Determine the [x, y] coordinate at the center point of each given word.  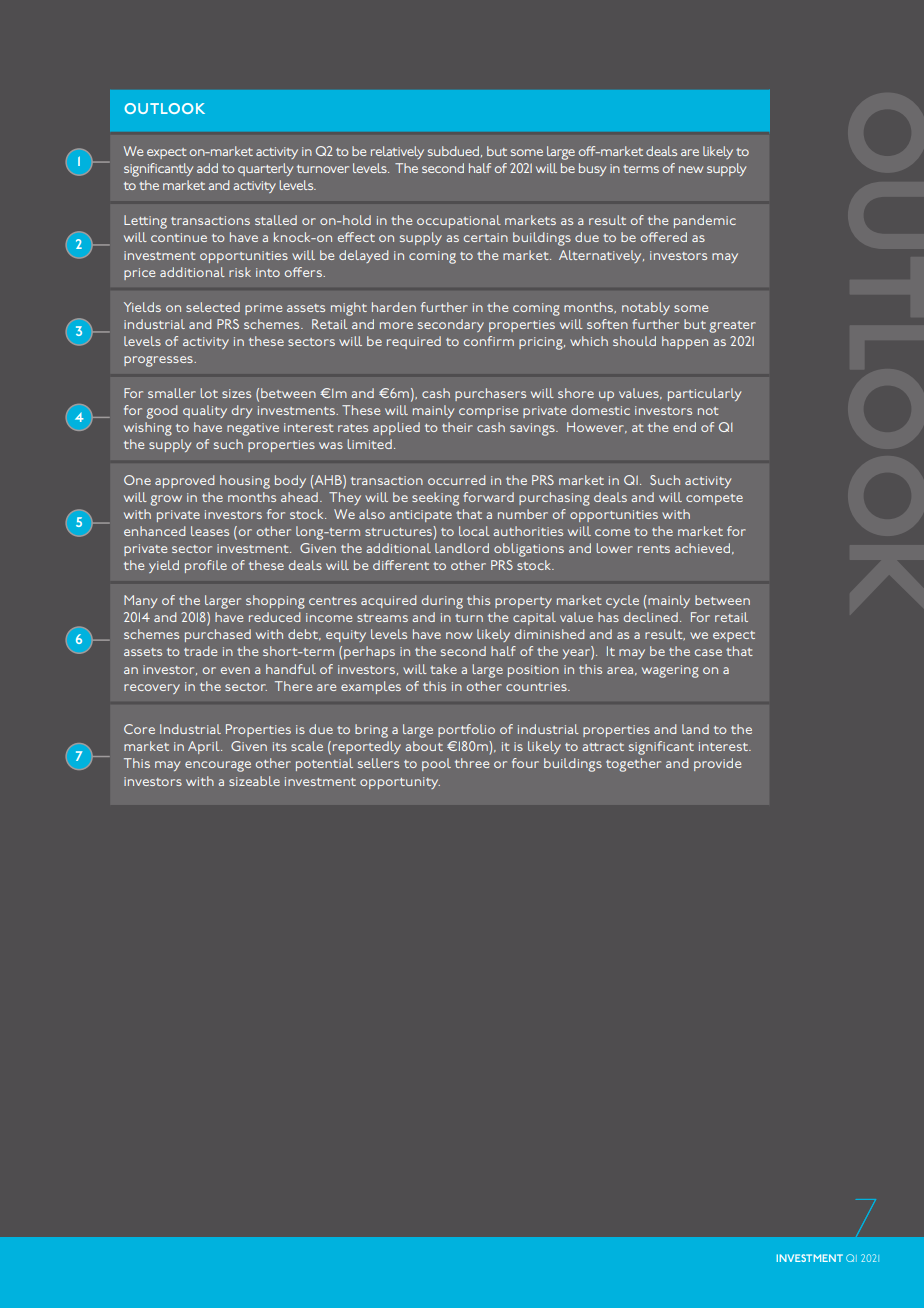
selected [213, 307]
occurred [456, 480]
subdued [455, 151]
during [442, 602]
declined [651, 617]
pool [436, 764]
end [684, 427]
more [396, 325]
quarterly [265, 169]
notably [646, 308]
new [691, 169]
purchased [218, 635]
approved [184, 481]
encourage [218, 766]
